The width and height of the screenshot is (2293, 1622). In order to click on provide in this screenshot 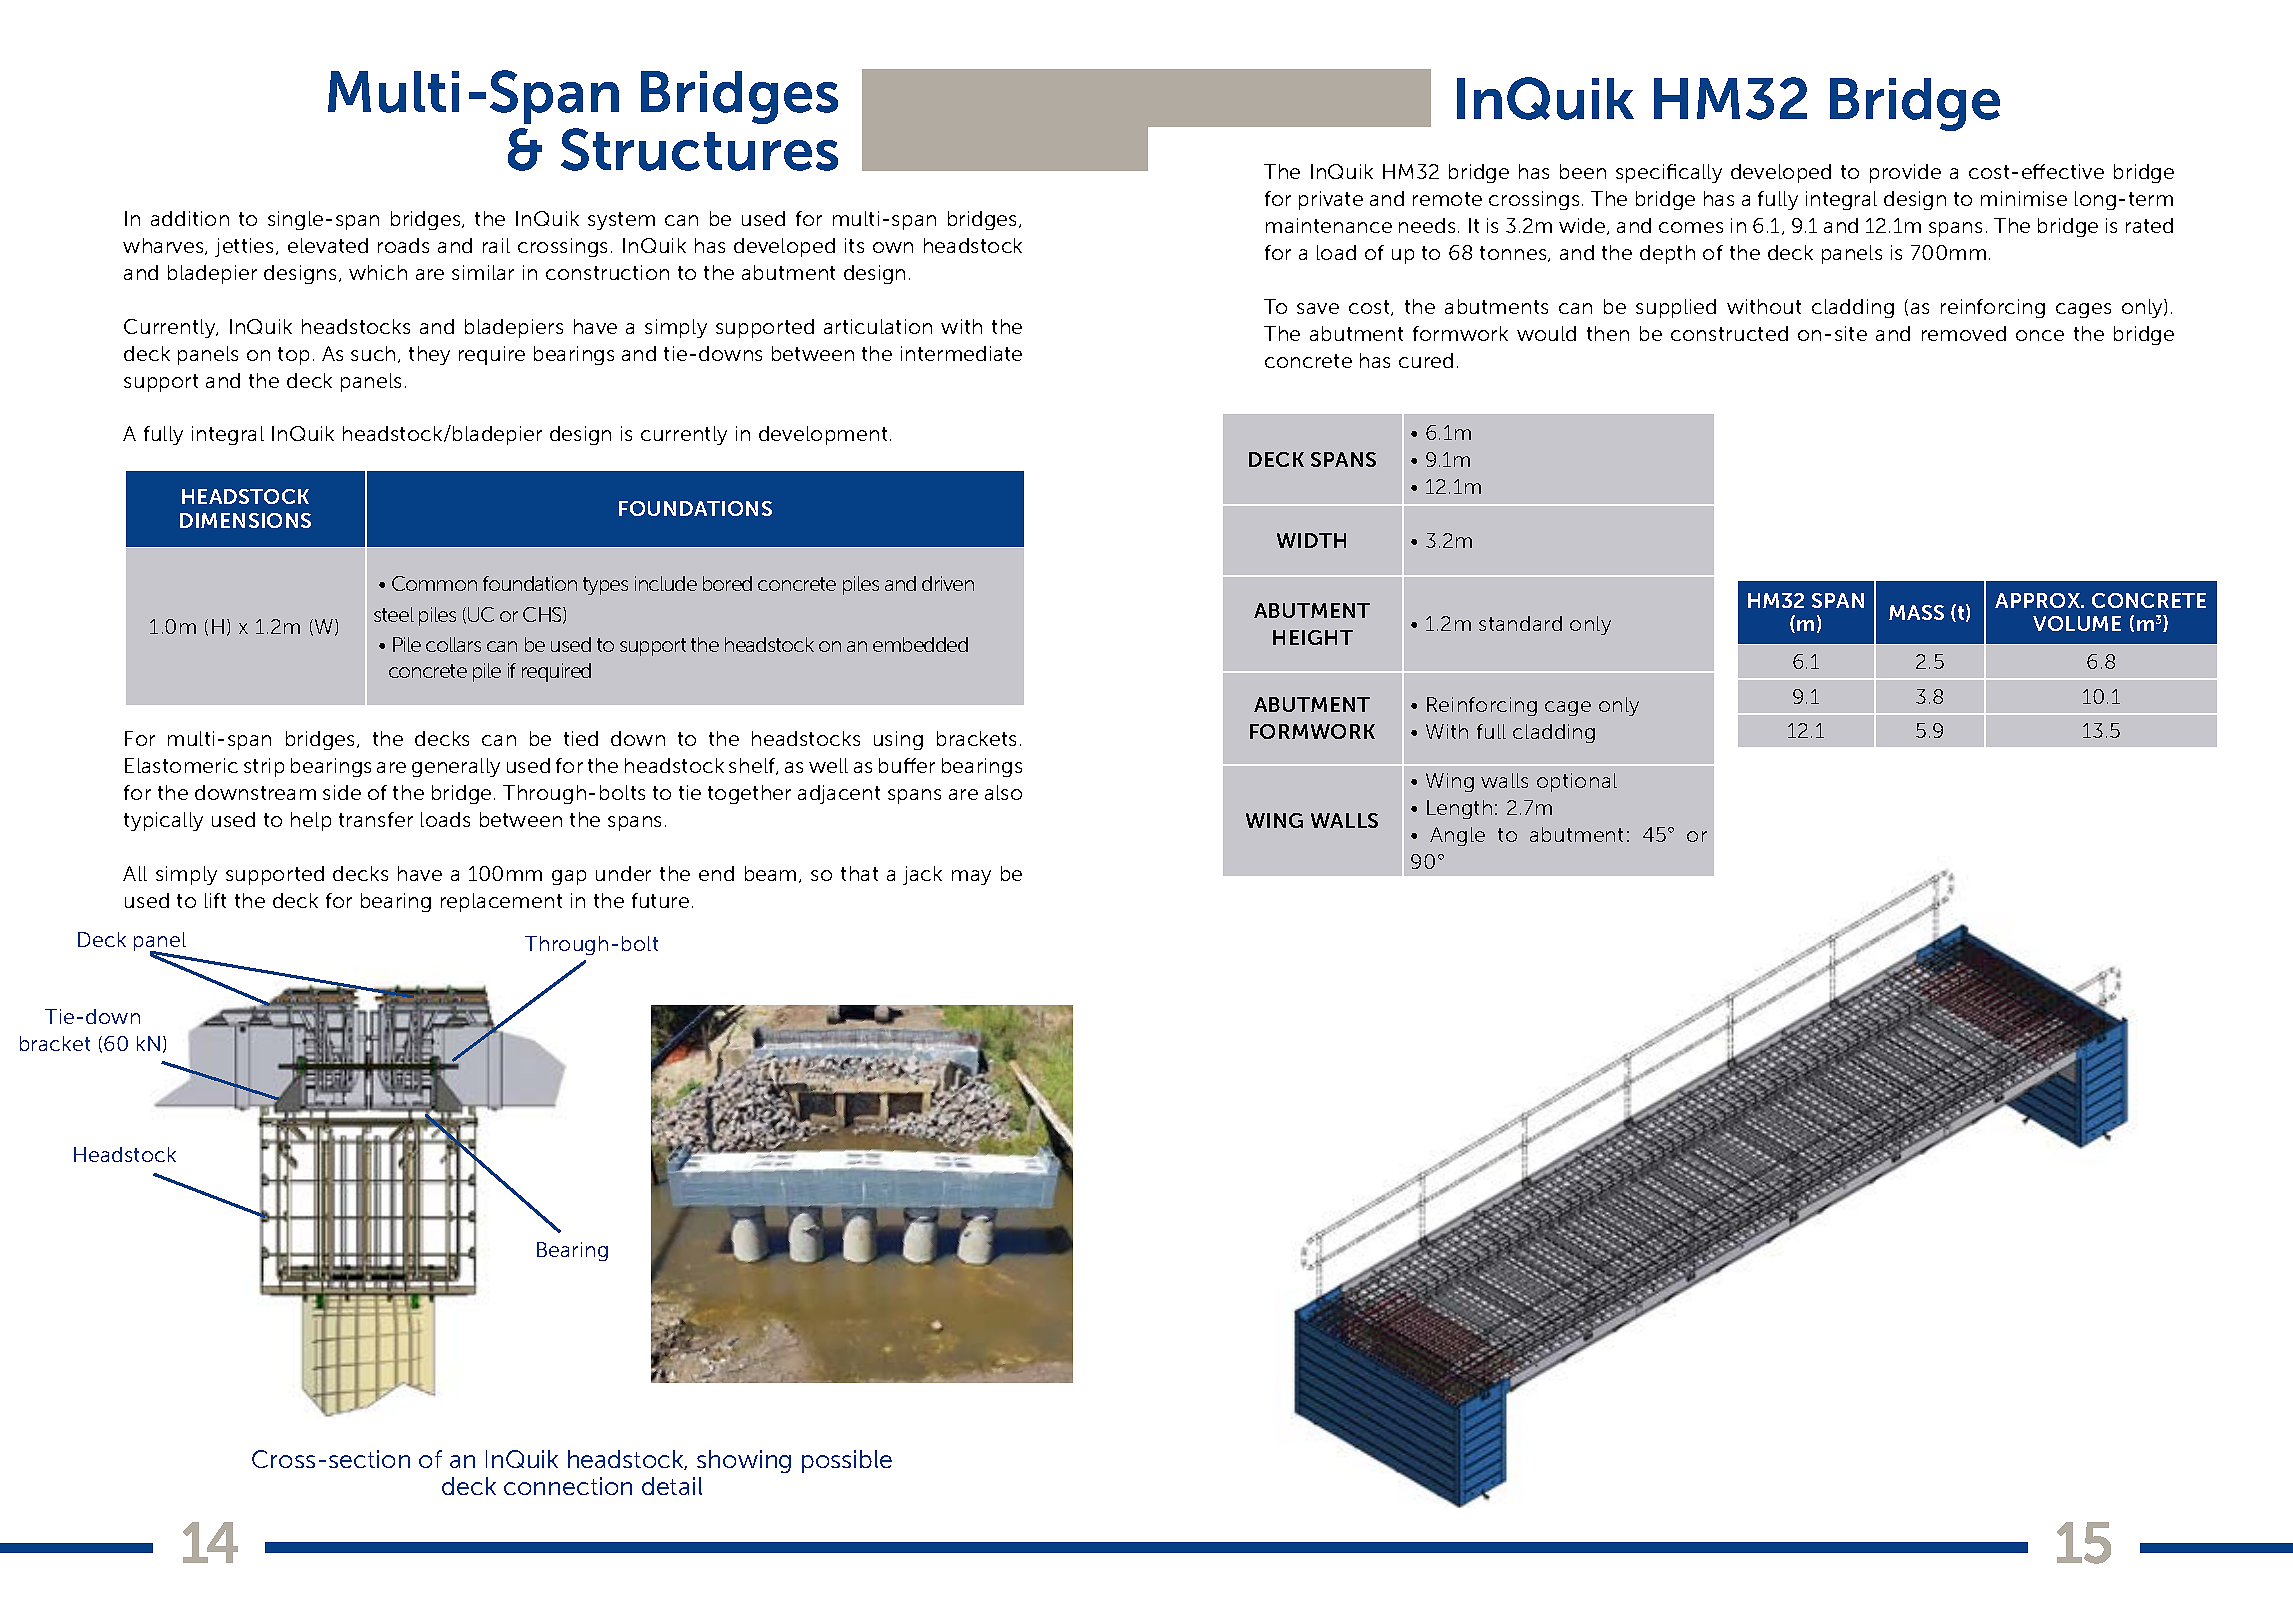, I will do `click(1905, 173)`.
